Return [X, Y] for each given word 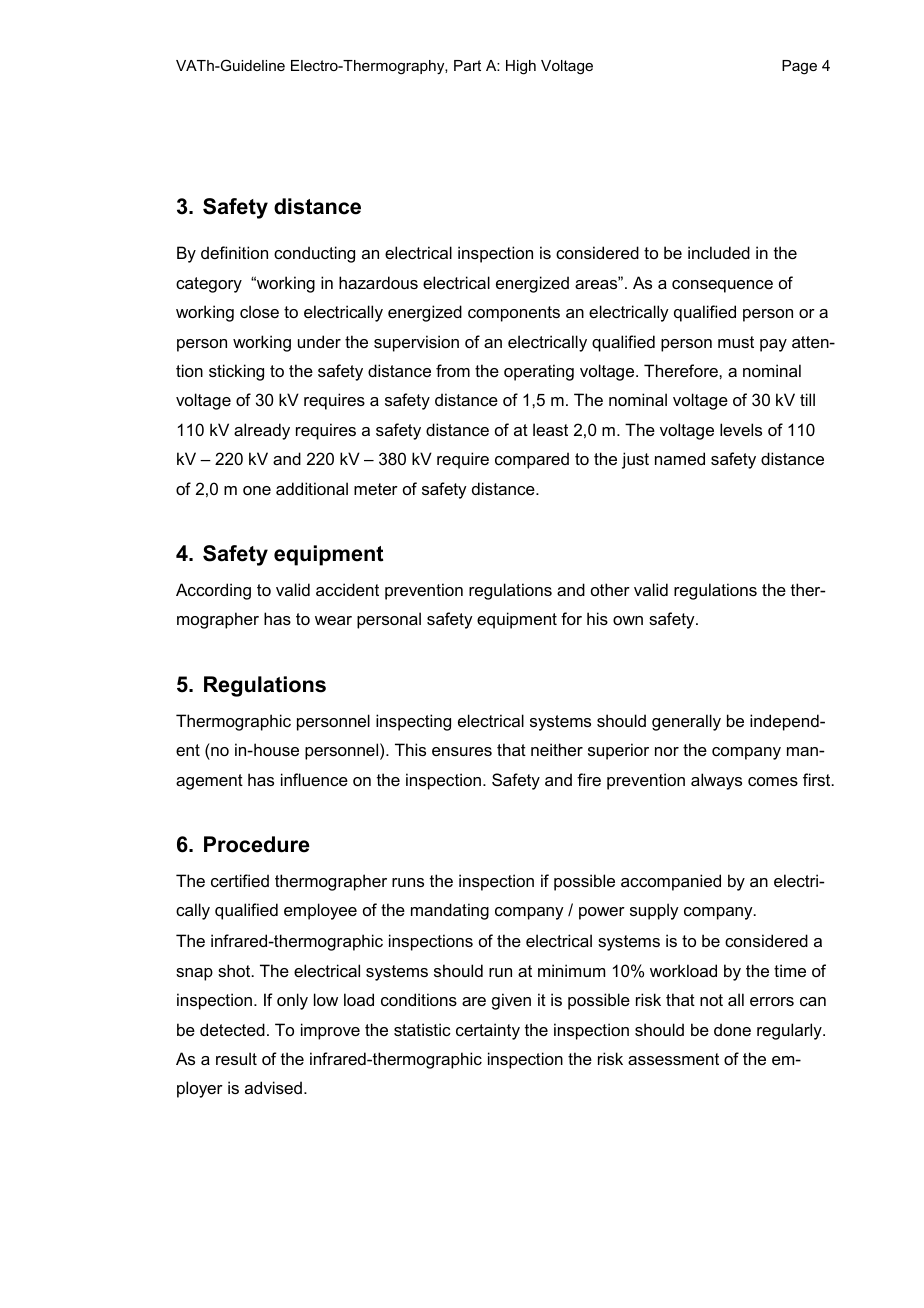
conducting [314, 254]
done [732, 1029]
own [628, 620]
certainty [488, 1031]
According [213, 591]
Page [799, 67]
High [521, 67]
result [236, 1058]
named [680, 458]
